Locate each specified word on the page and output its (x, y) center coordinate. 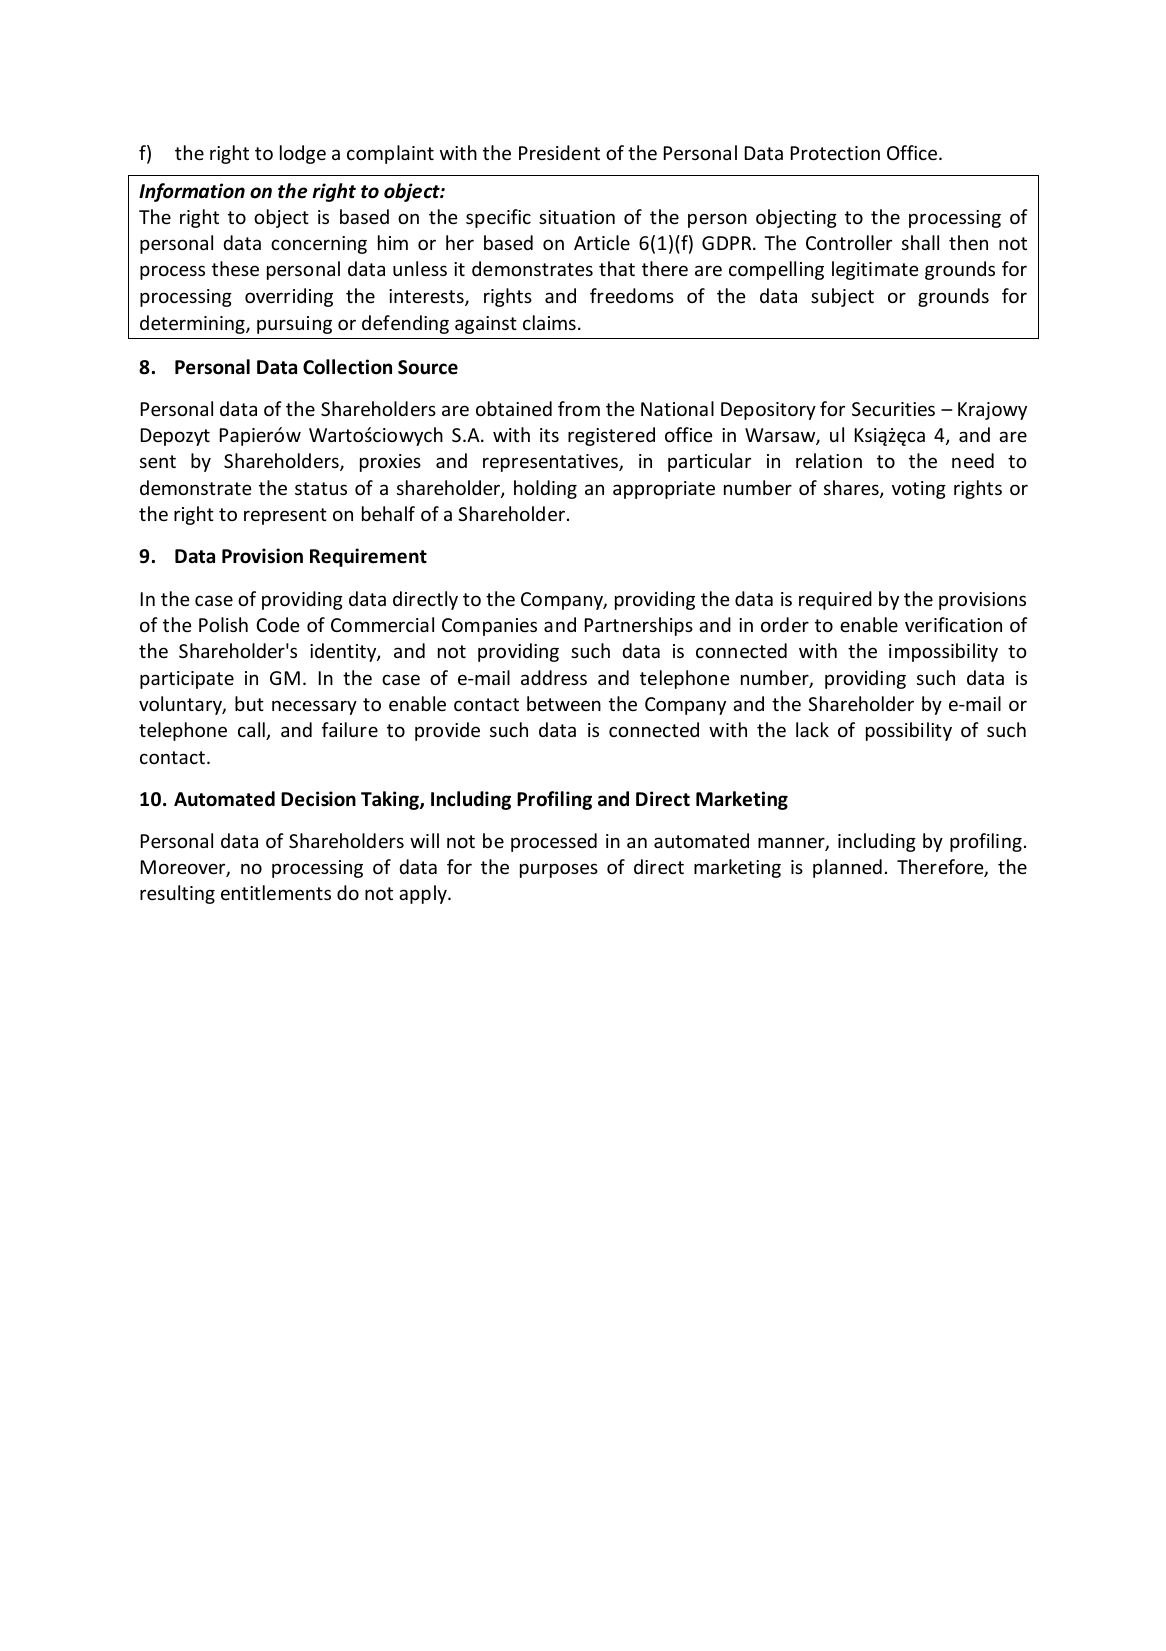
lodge (303, 154)
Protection (835, 153)
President (559, 152)
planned (847, 868)
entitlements (276, 892)
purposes (559, 870)
